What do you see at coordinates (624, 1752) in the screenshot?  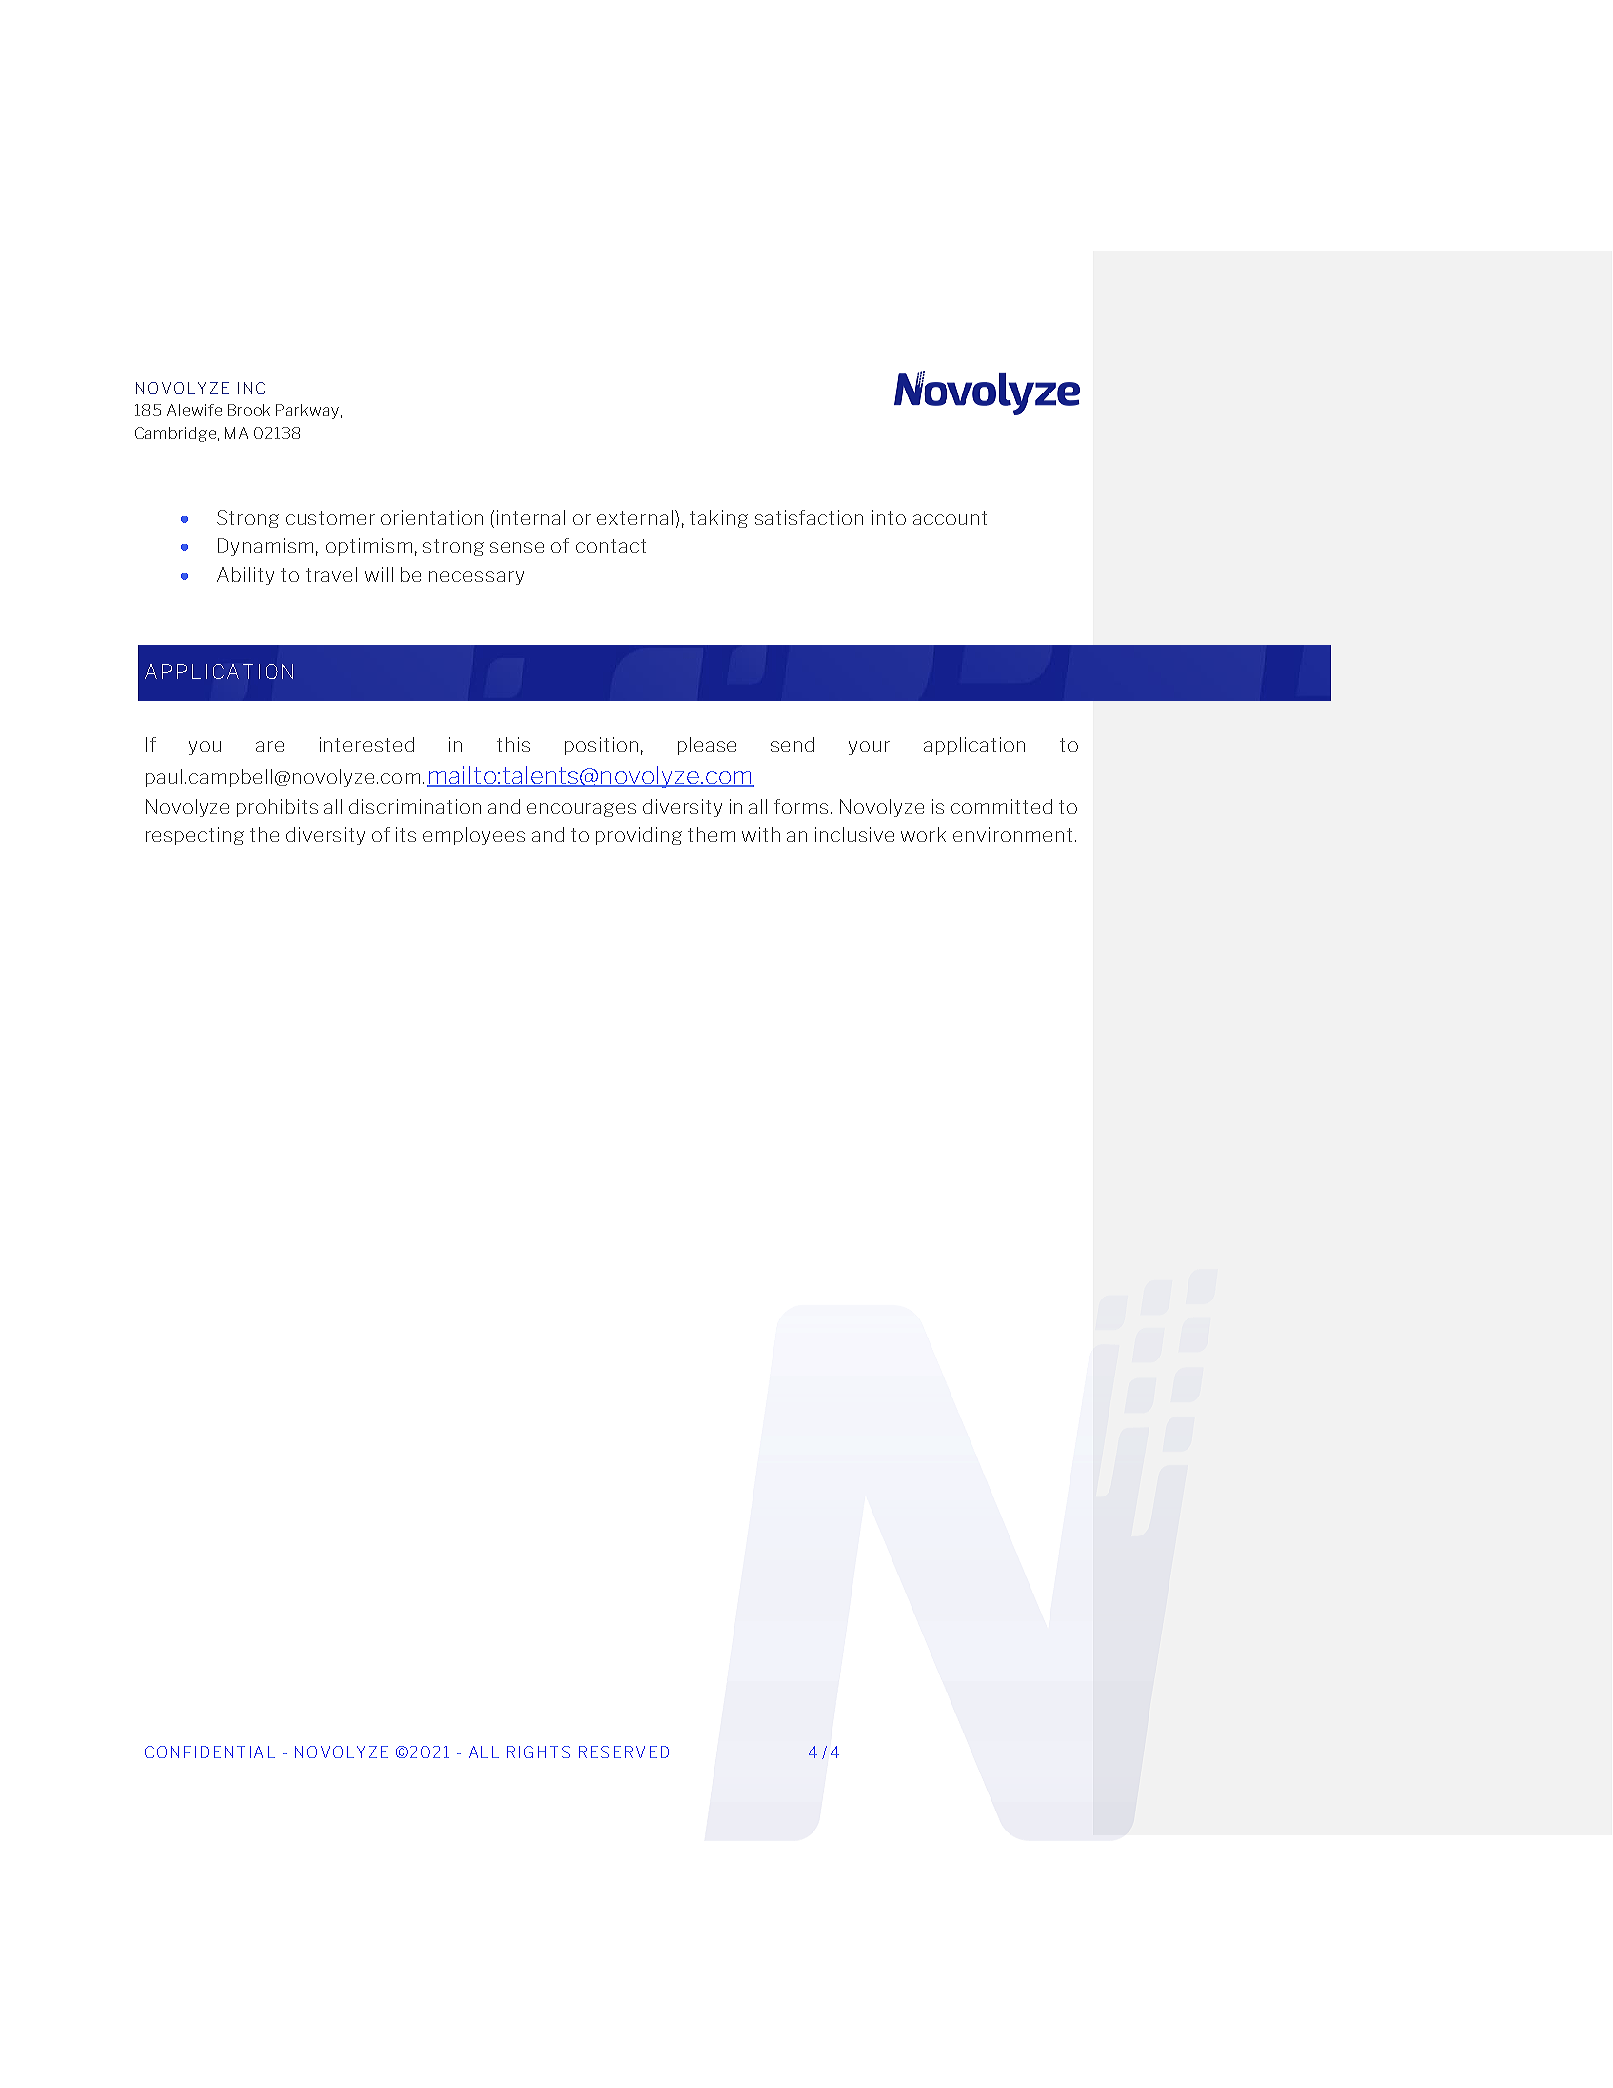 I see `RESERVED` at bounding box center [624, 1752].
